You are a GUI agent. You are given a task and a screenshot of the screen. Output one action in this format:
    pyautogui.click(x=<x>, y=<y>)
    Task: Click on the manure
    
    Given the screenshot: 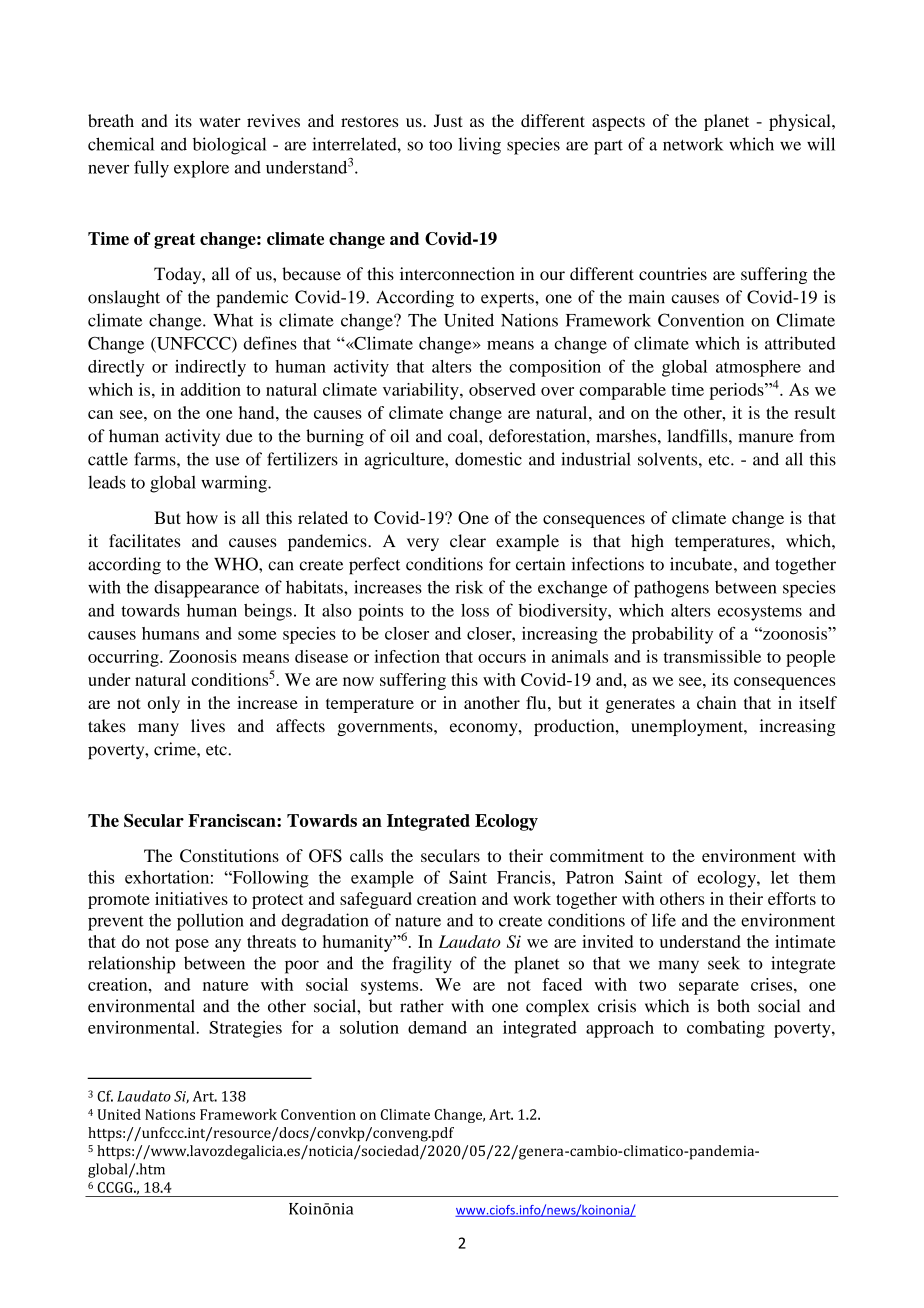 What is the action you would take?
    pyautogui.click(x=766, y=438)
